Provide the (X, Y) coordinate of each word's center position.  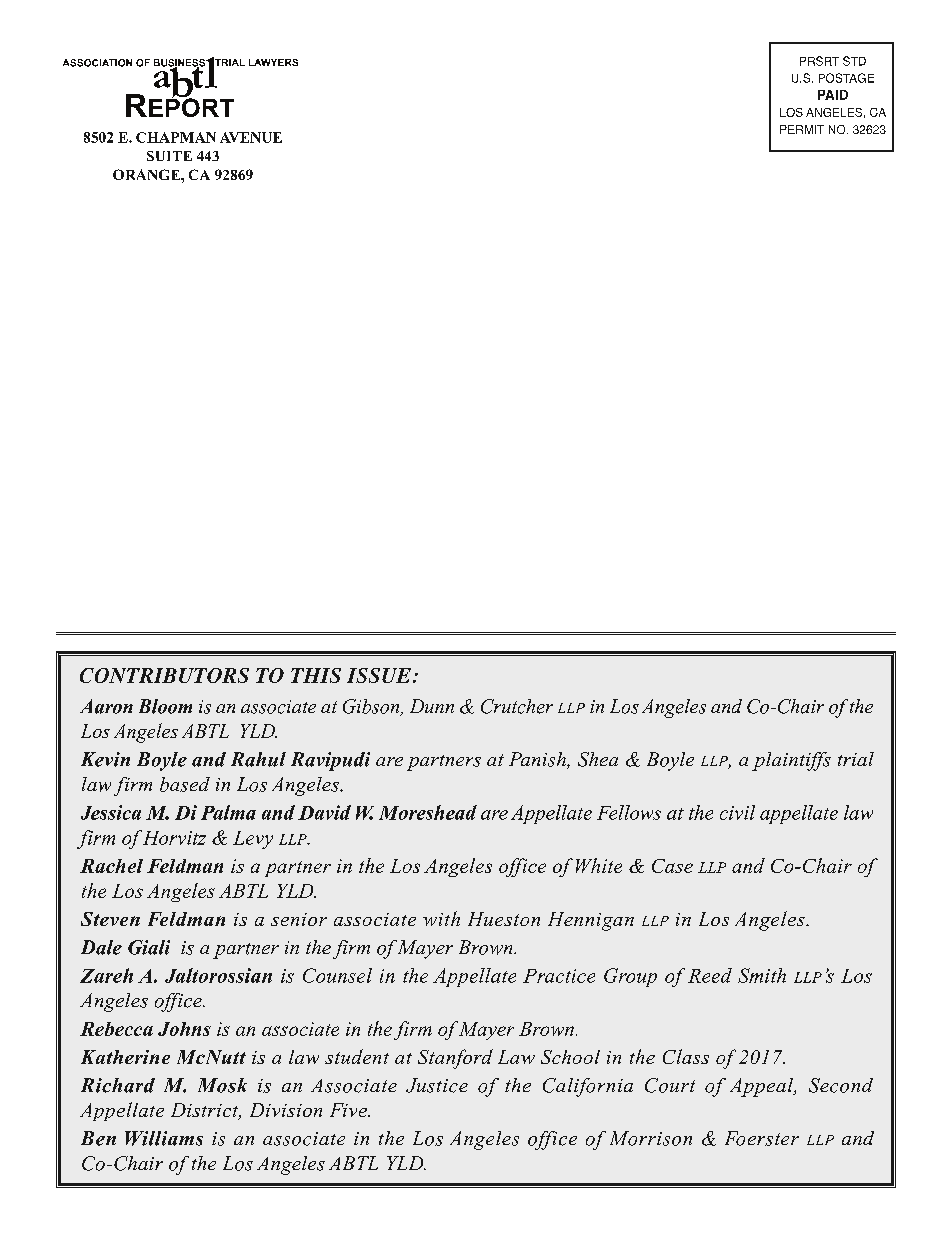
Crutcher (517, 706)
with (441, 918)
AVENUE (251, 137)
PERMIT (802, 129)
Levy (253, 840)
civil (737, 812)
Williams (164, 1138)
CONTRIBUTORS (164, 675)
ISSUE (379, 675)
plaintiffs (791, 761)
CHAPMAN (176, 137)
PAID (833, 95)
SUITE (169, 156)
